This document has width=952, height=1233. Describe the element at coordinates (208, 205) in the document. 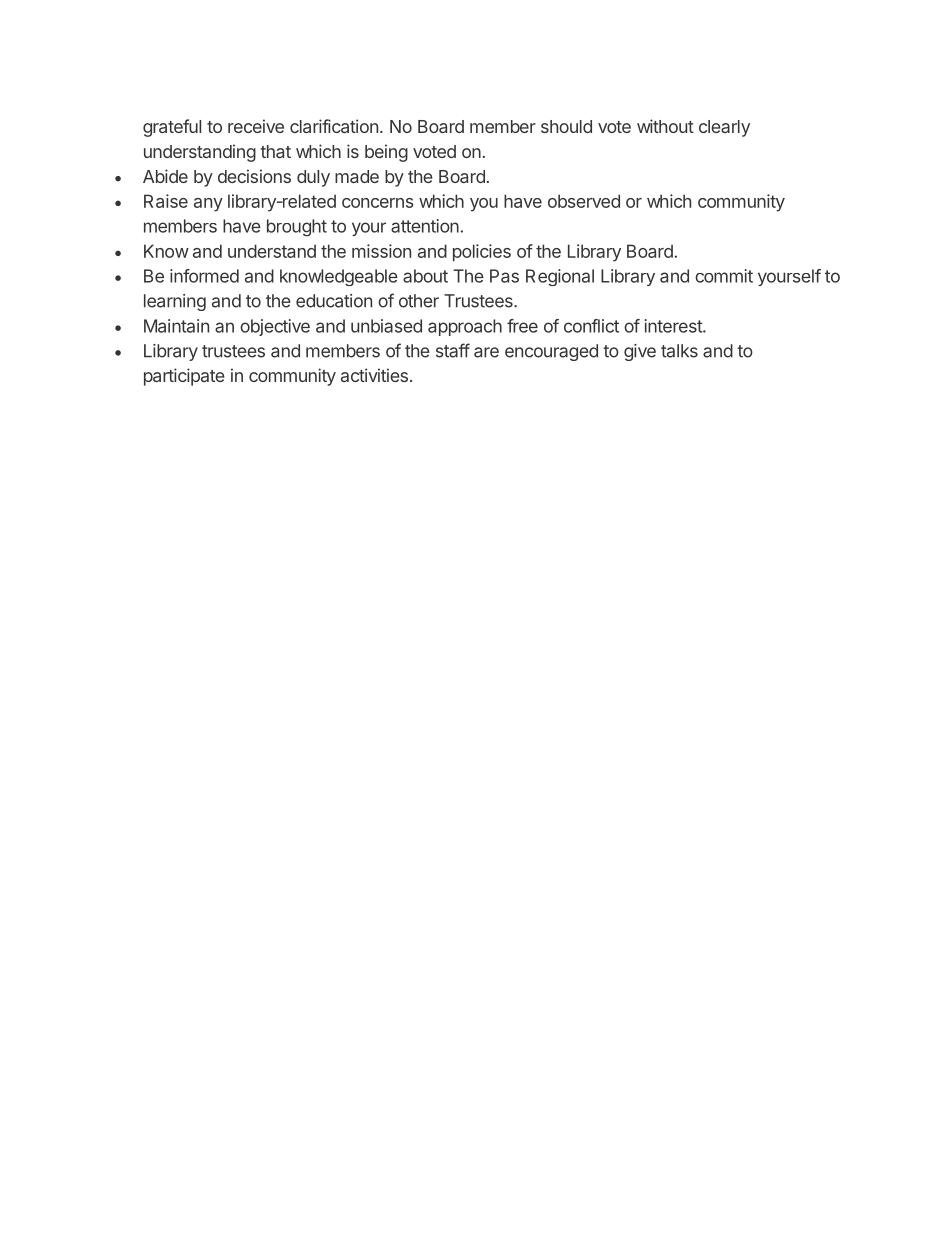

I see `any` at that location.
